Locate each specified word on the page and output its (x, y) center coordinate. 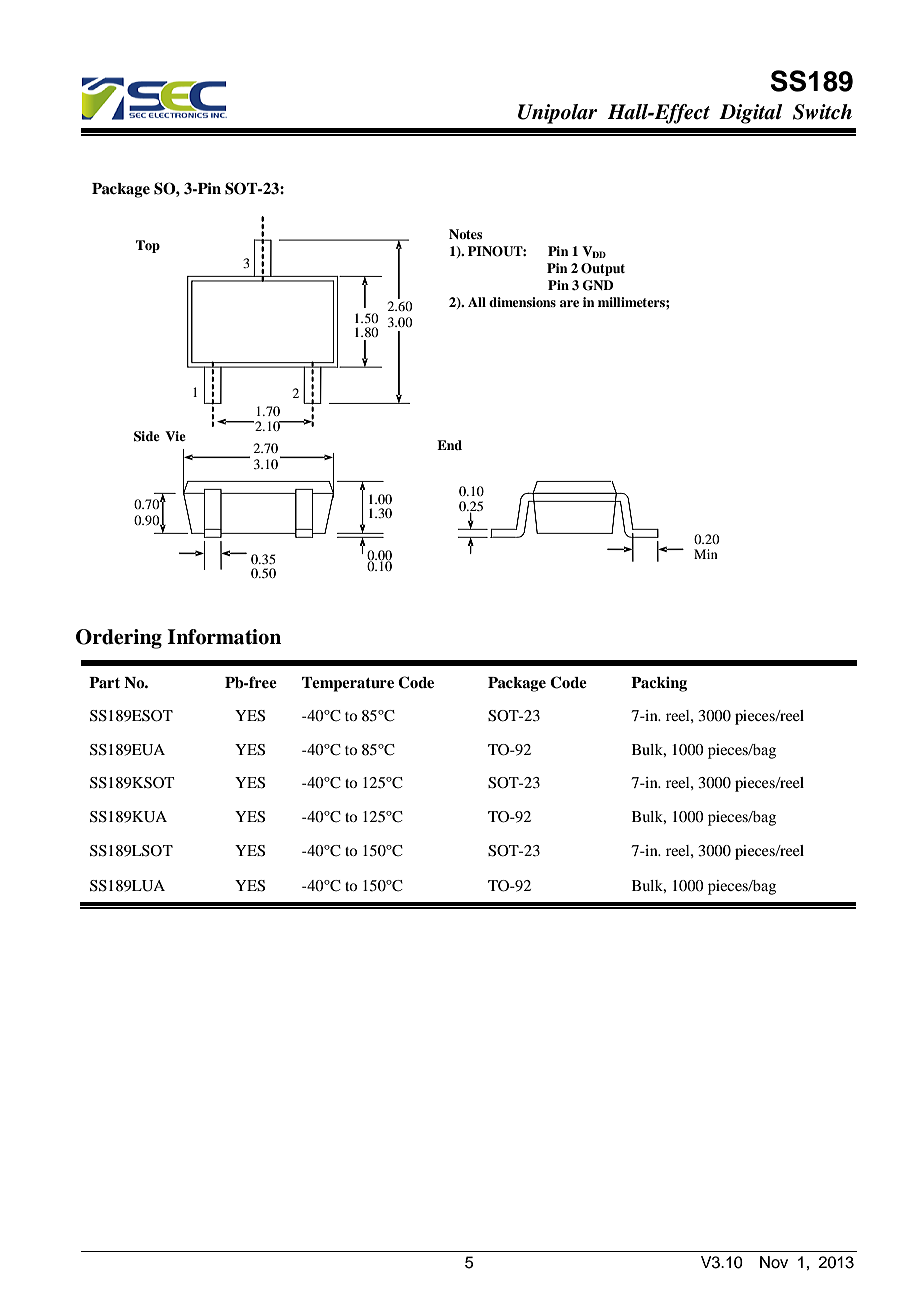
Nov (774, 1262)
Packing (659, 684)
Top (148, 246)
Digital (751, 114)
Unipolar (557, 114)
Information (224, 637)
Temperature (348, 684)
